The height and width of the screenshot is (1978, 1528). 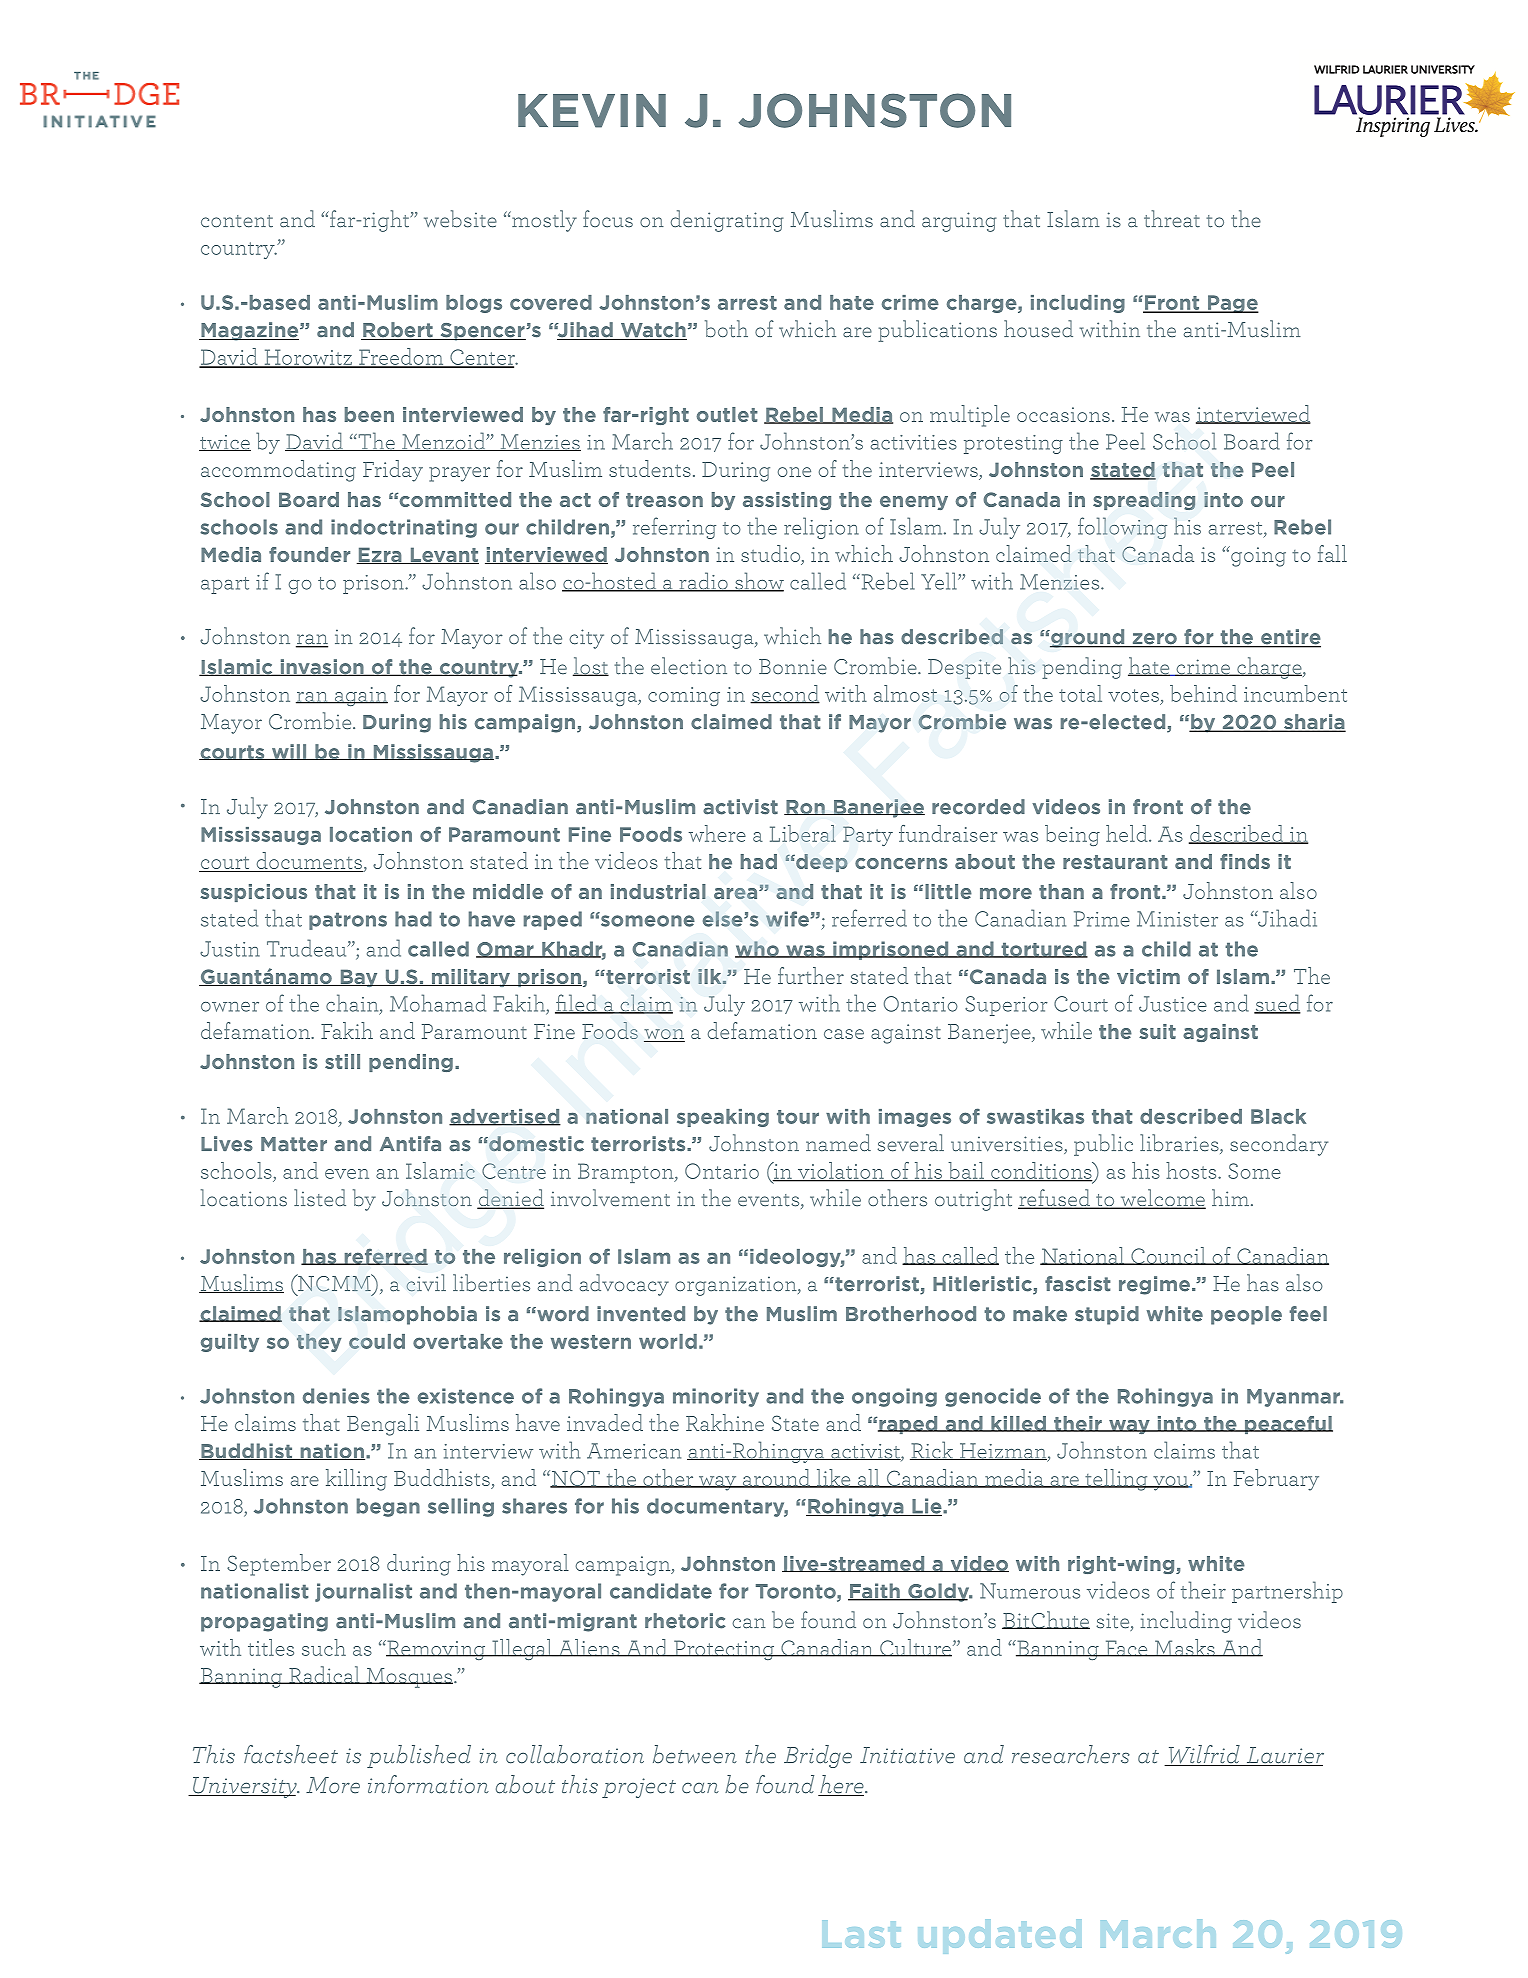 I want to click on invasion, so click(x=322, y=667).
